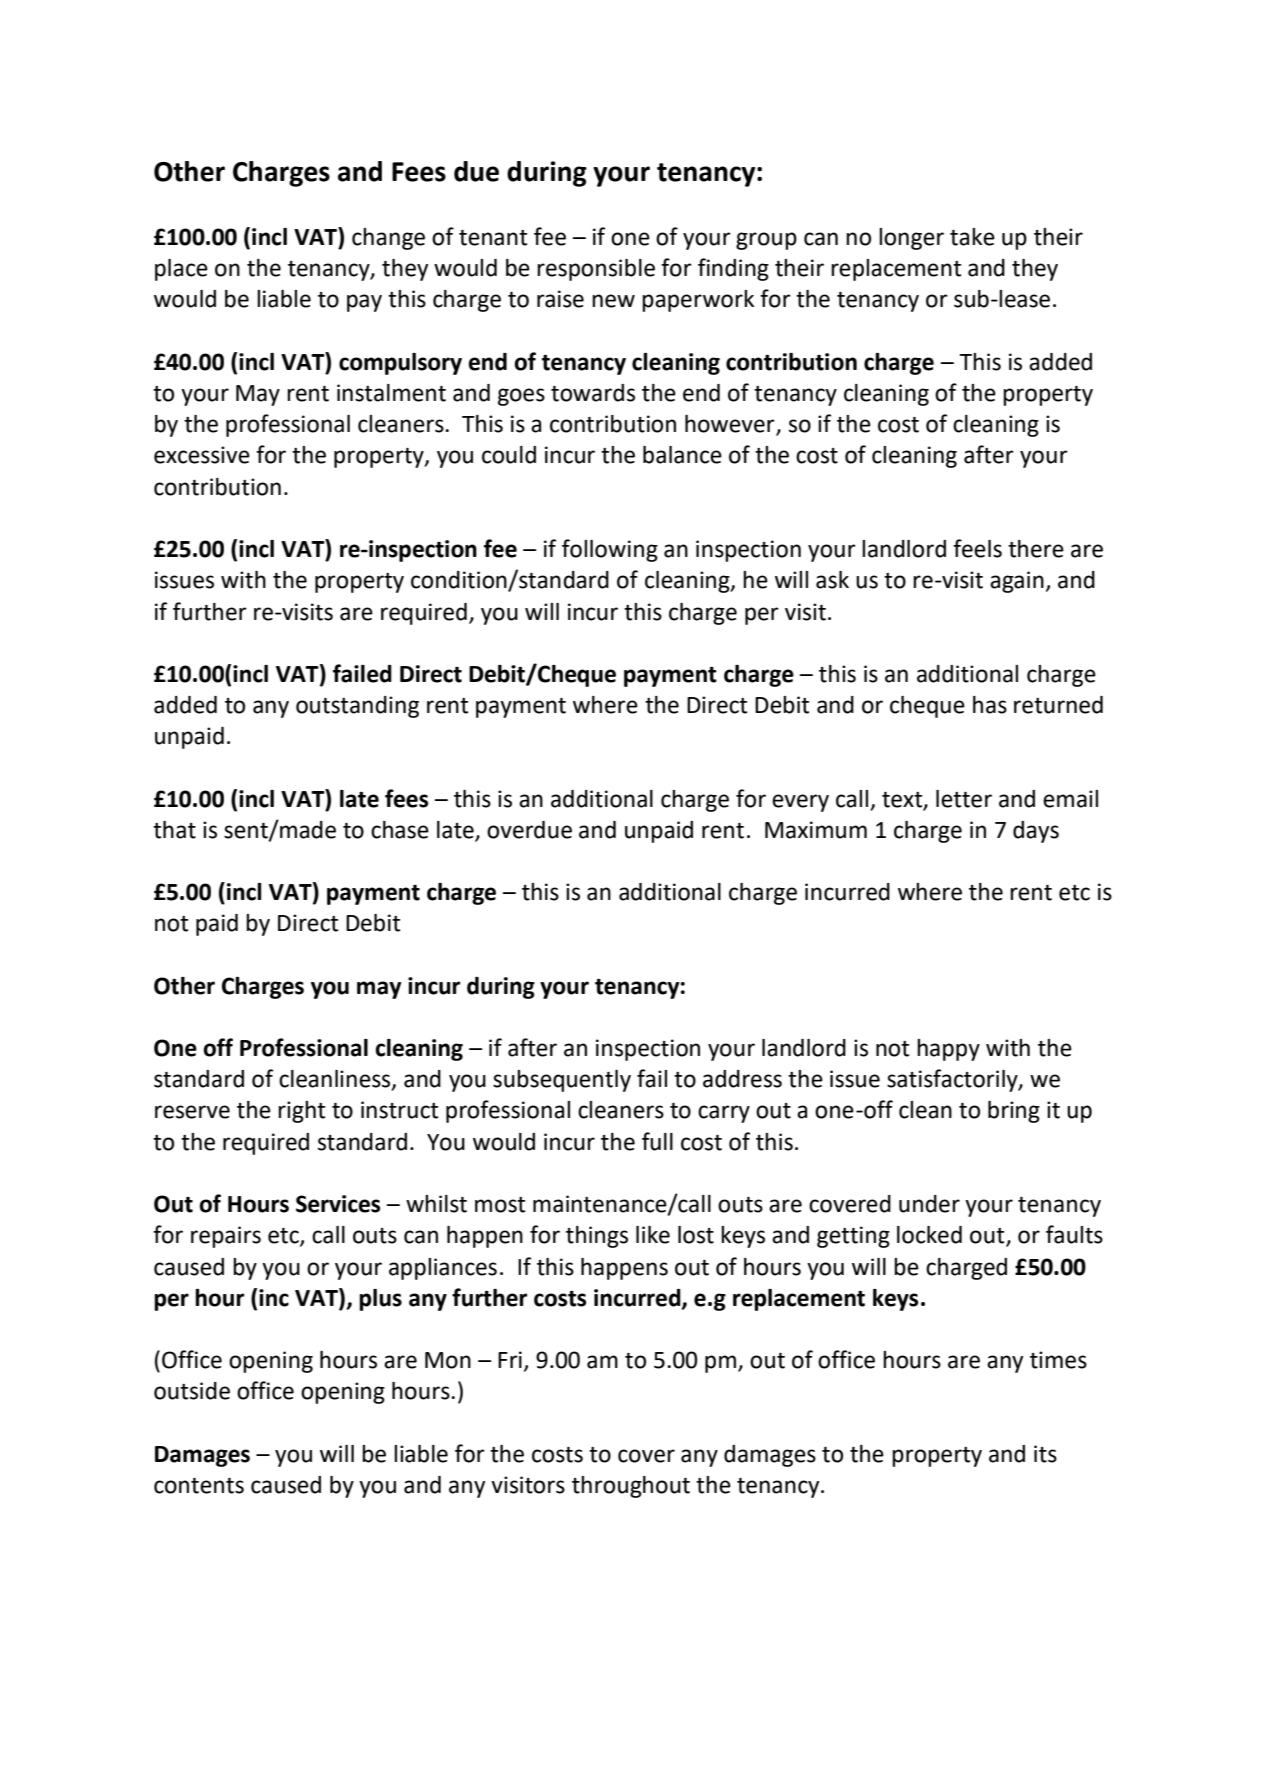 The height and width of the page is (1792, 1268). Describe the element at coordinates (388, 239) in the page. I see `change` at that location.
